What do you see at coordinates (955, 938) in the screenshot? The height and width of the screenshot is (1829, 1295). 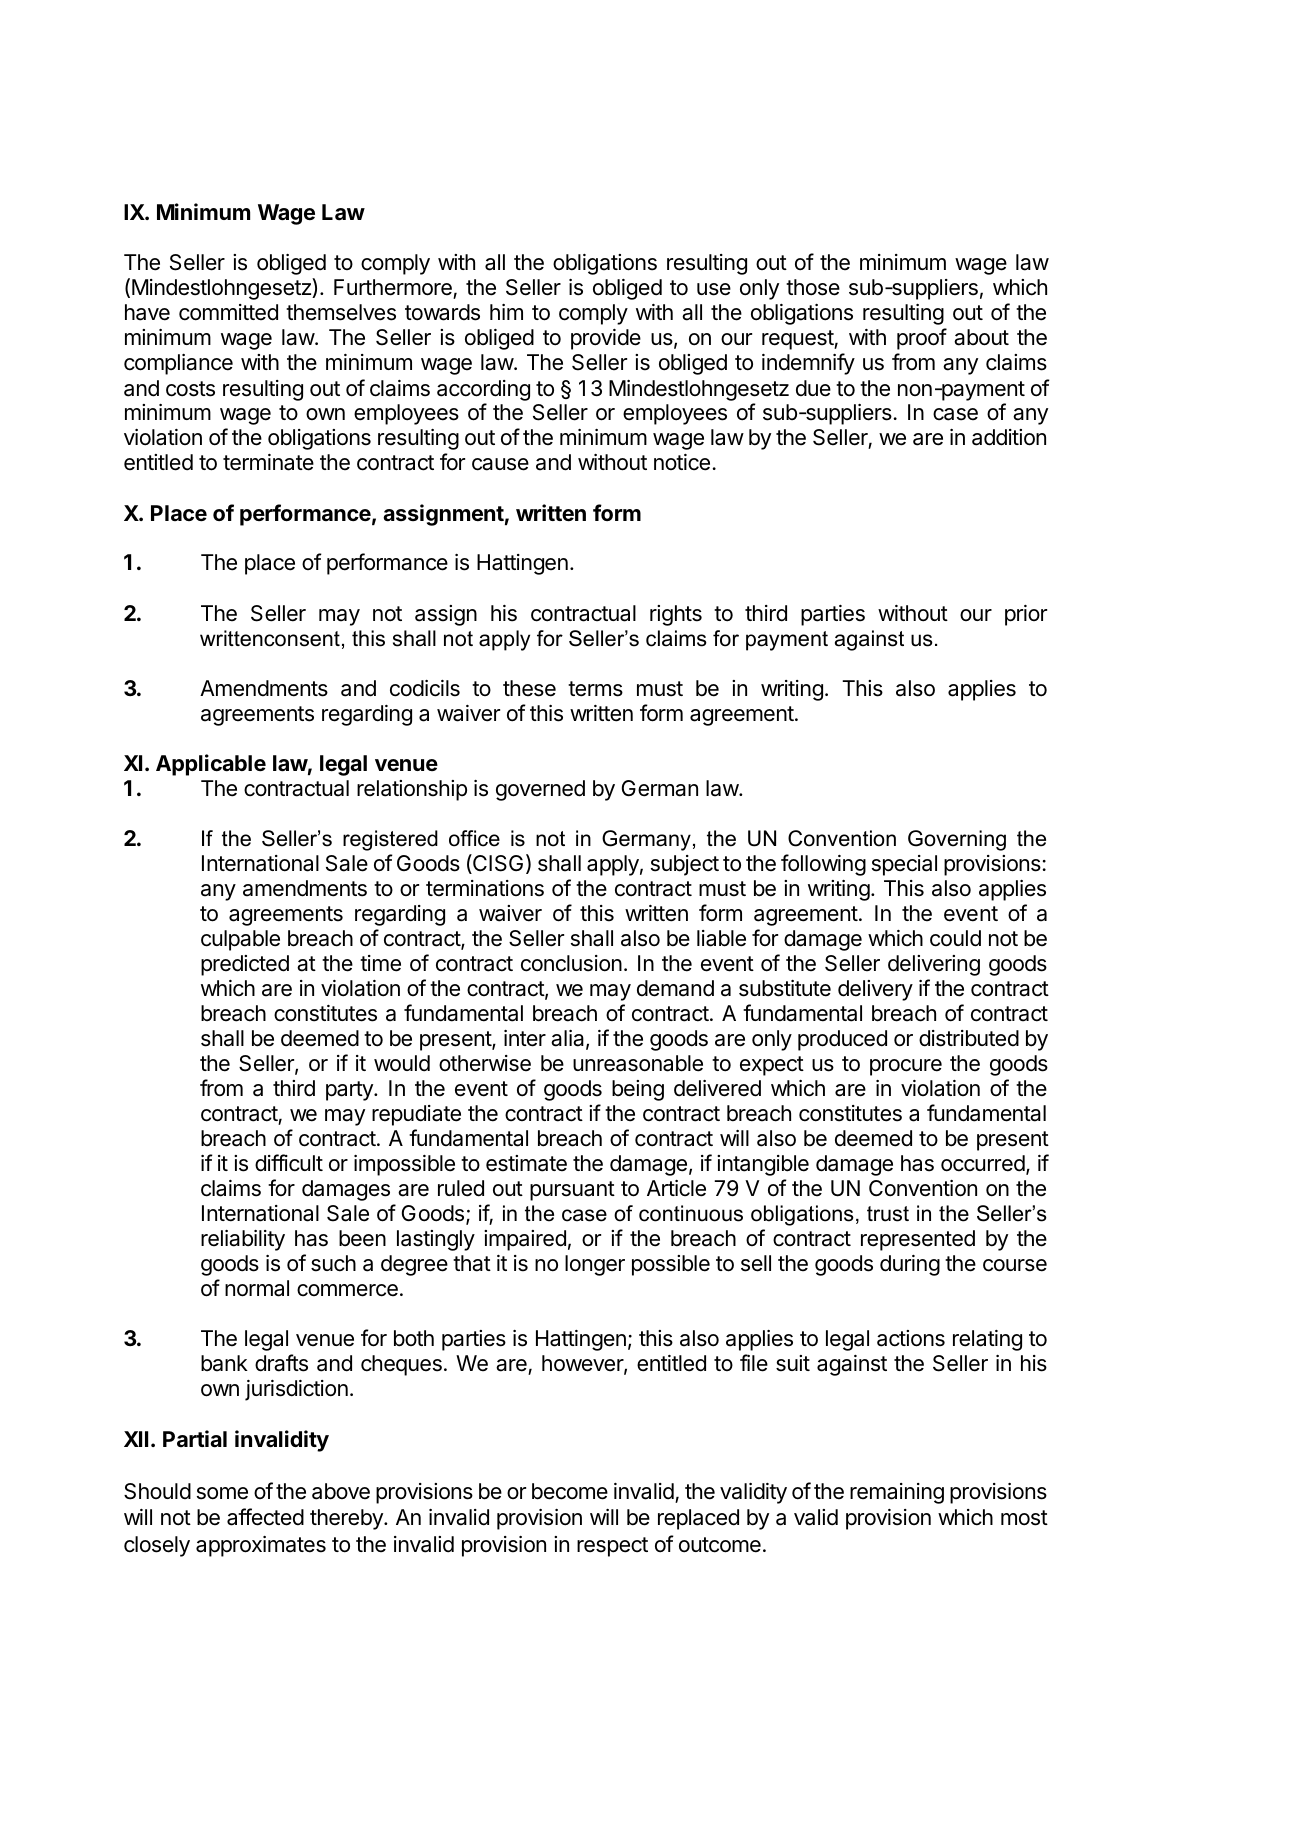 I see `could` at bounding box center [955, 938].
